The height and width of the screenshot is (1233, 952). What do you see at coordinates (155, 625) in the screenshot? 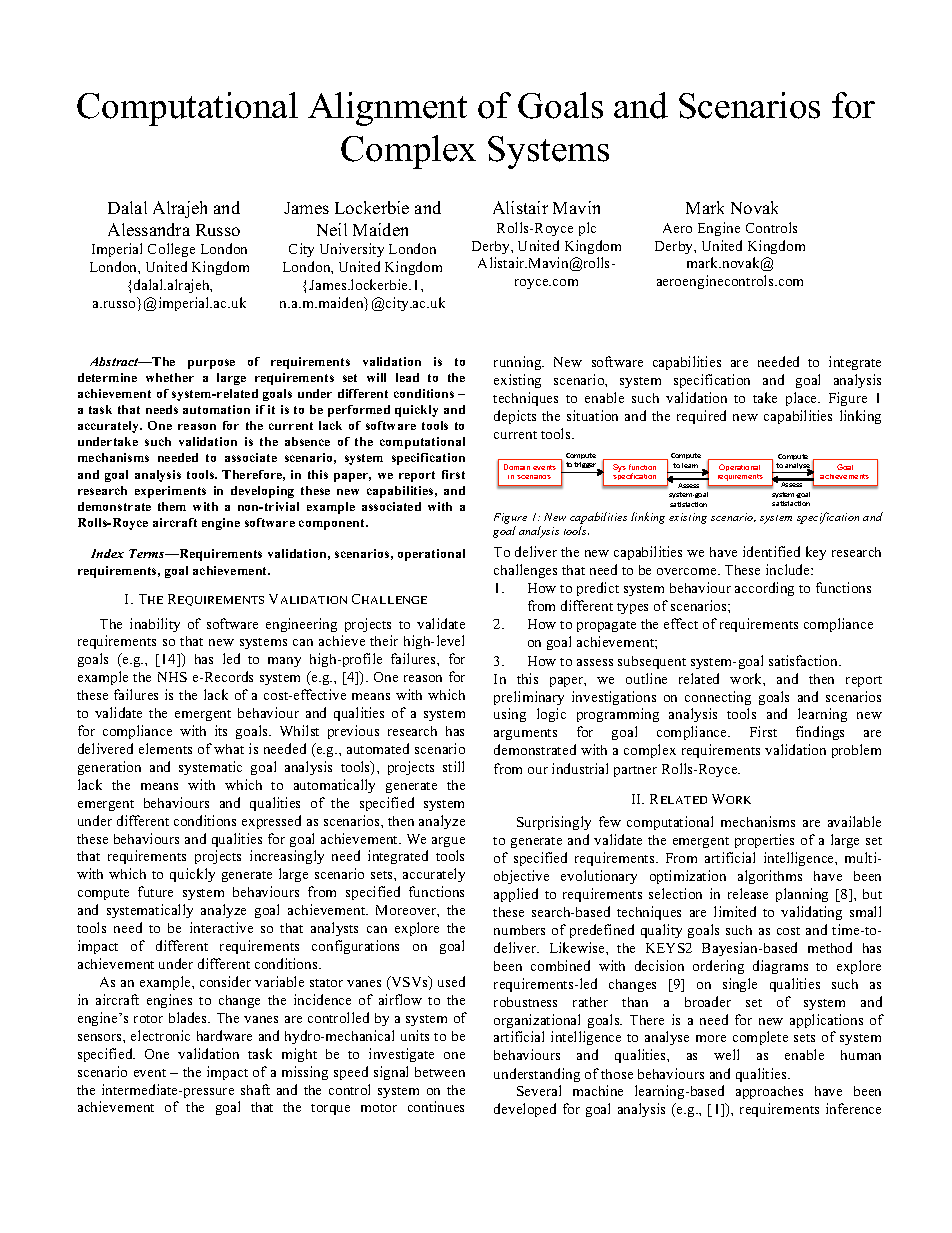
I see `inability` at bounding box center [155, 625].
